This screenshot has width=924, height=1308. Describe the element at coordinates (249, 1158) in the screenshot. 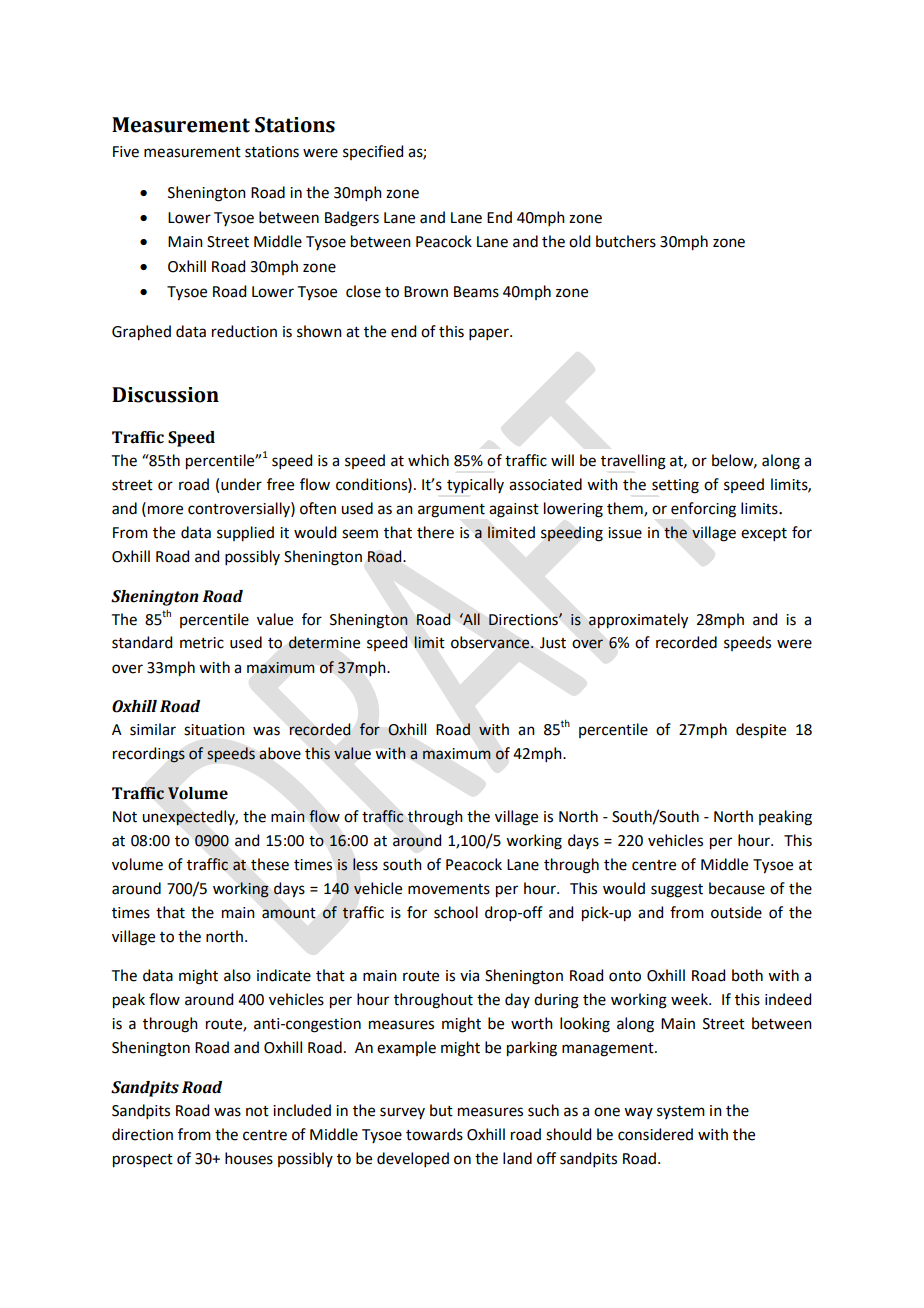

I see `houses` at that location.
